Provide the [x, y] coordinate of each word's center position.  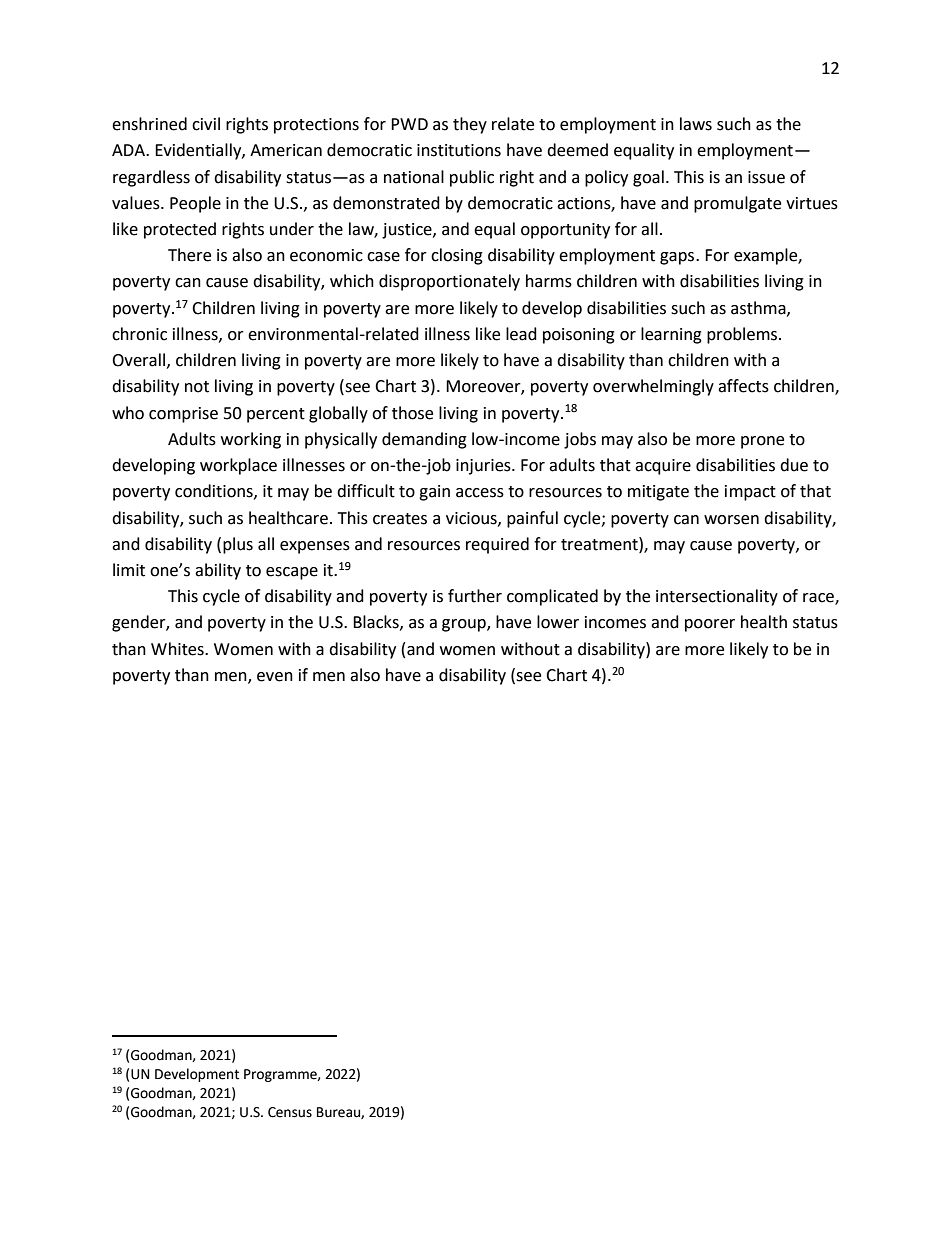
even [275, 677]
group [465, 625]
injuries [484, 467]
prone [762, 442]
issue [766, 177]
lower [558, 622]
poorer [710, 625]
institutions [459, 150]
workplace [238, 466]
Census [290, 1112]
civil [206, 124]
